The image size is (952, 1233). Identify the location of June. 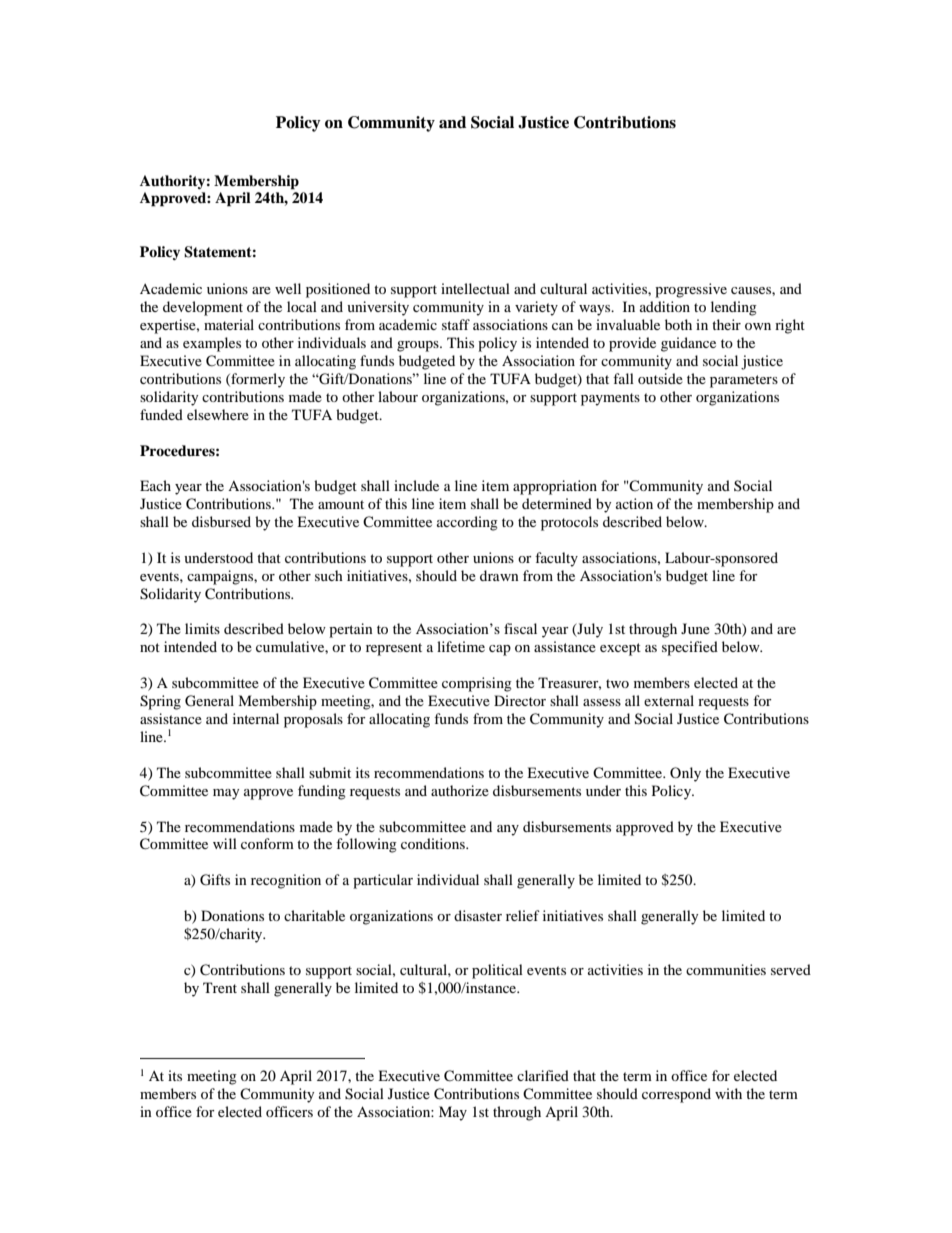
(695, 628).
